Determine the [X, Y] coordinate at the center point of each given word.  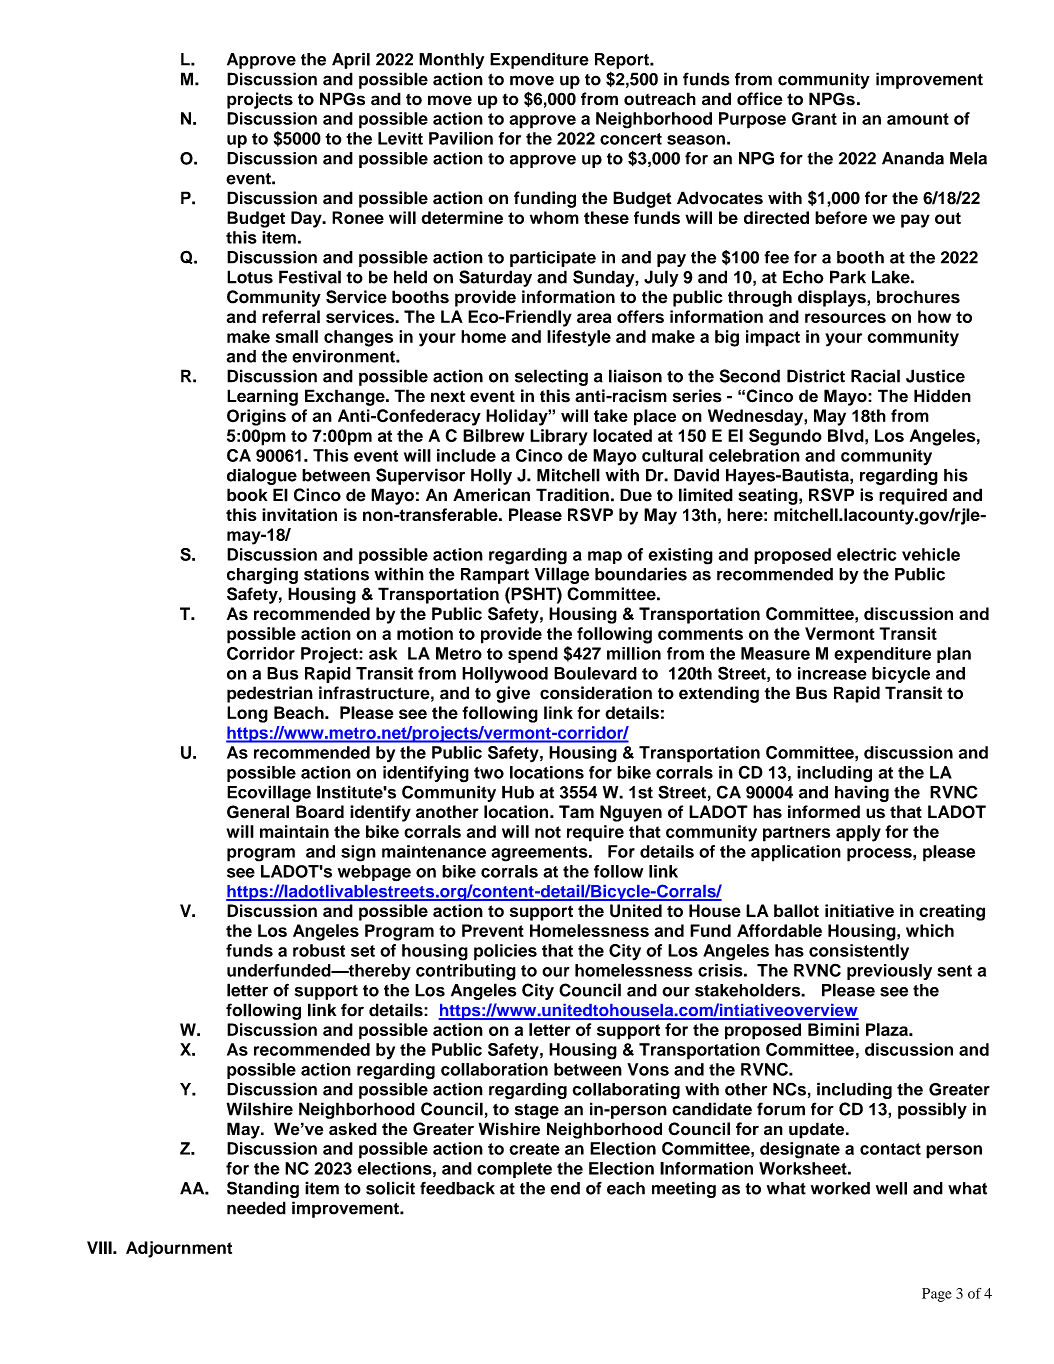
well [891, 1188]
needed [256, 1208]
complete [514, 1170]
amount [918, 119]
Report [623, 61]
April [351, 60]
